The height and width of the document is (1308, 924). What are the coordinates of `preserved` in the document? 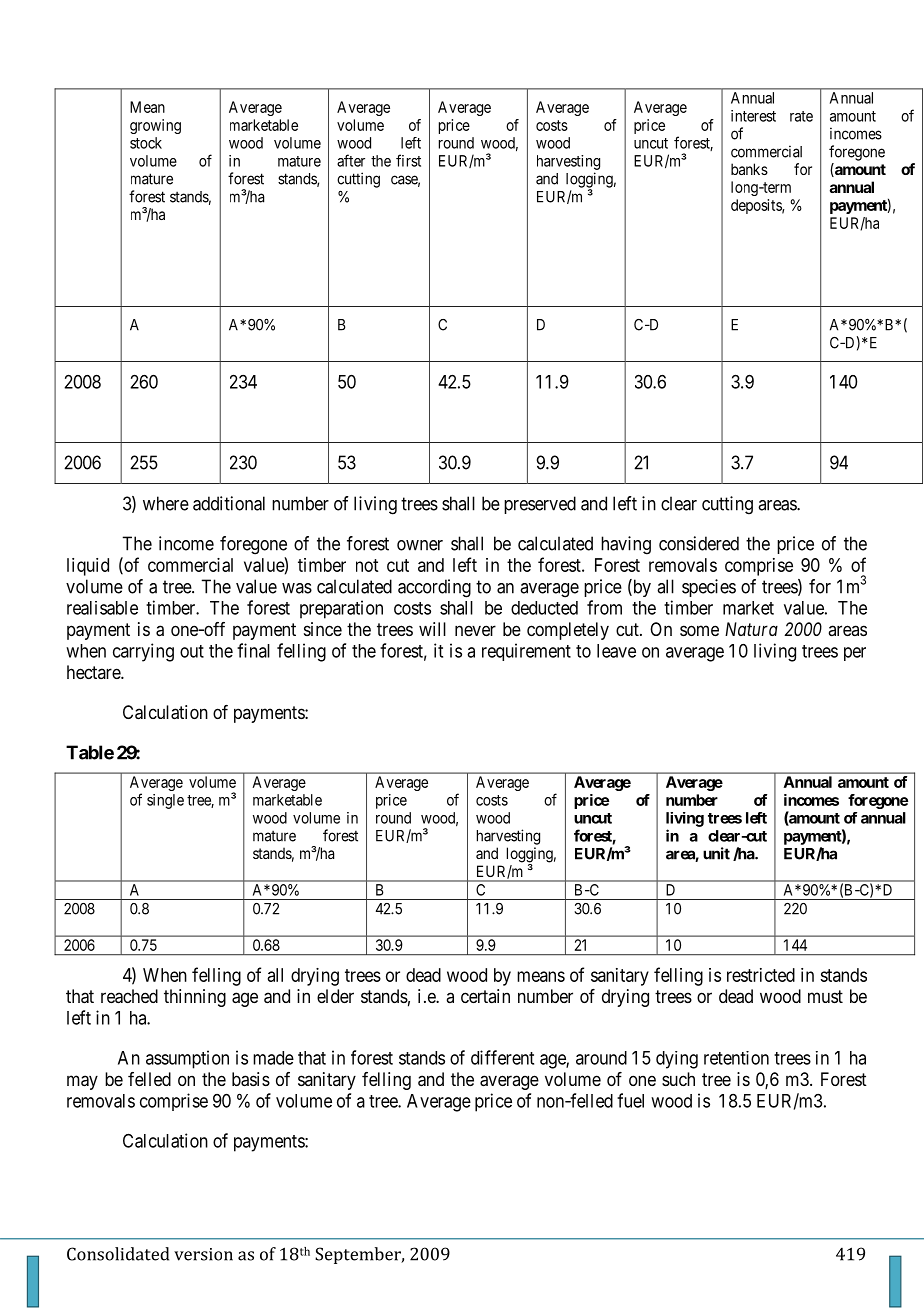 It's located at (540, 505).
